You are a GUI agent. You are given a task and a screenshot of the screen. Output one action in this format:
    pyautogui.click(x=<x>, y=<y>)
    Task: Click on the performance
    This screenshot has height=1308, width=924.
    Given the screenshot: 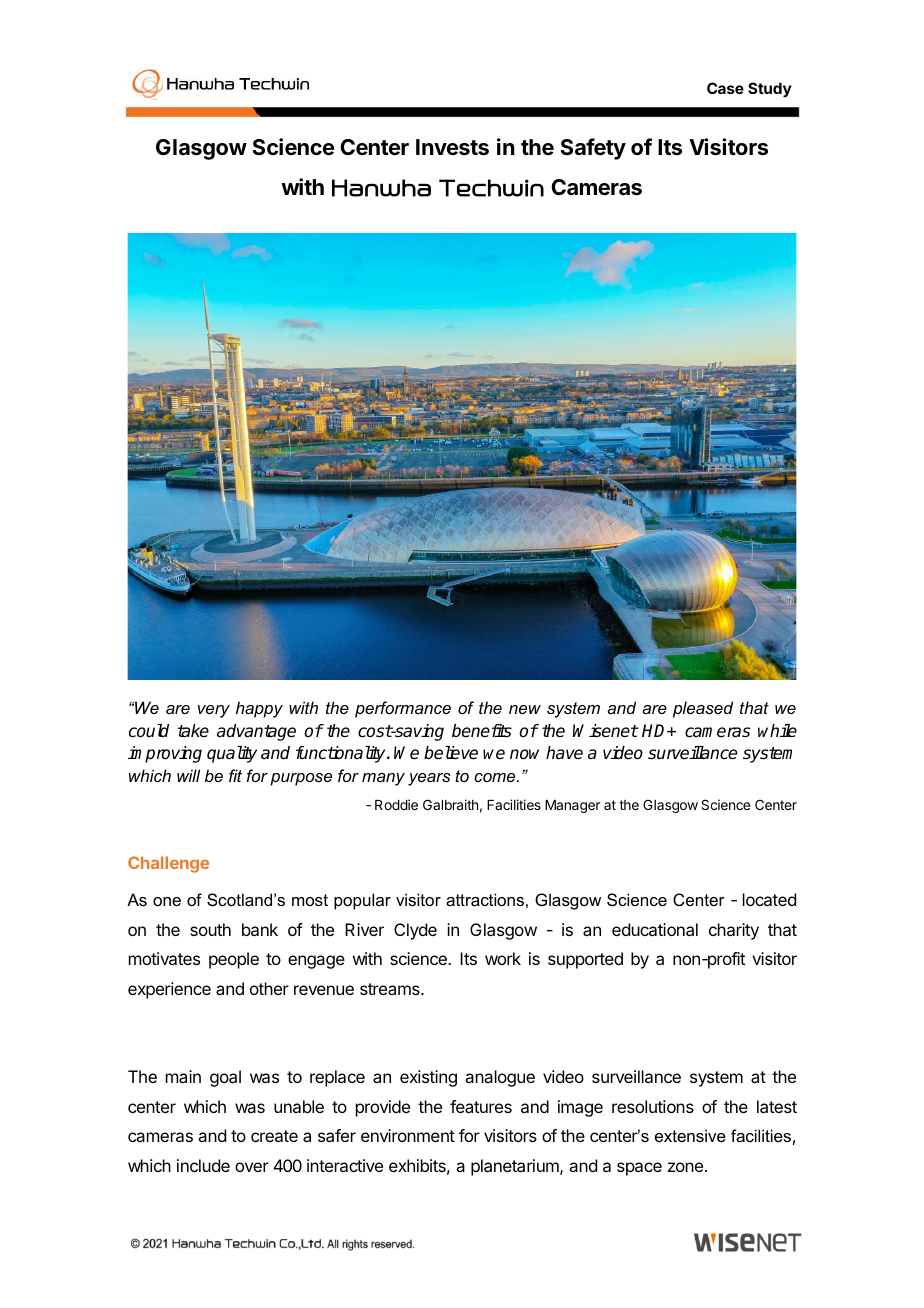 What is the action you would take?
    pyautogui.click(x=403, y=709)
